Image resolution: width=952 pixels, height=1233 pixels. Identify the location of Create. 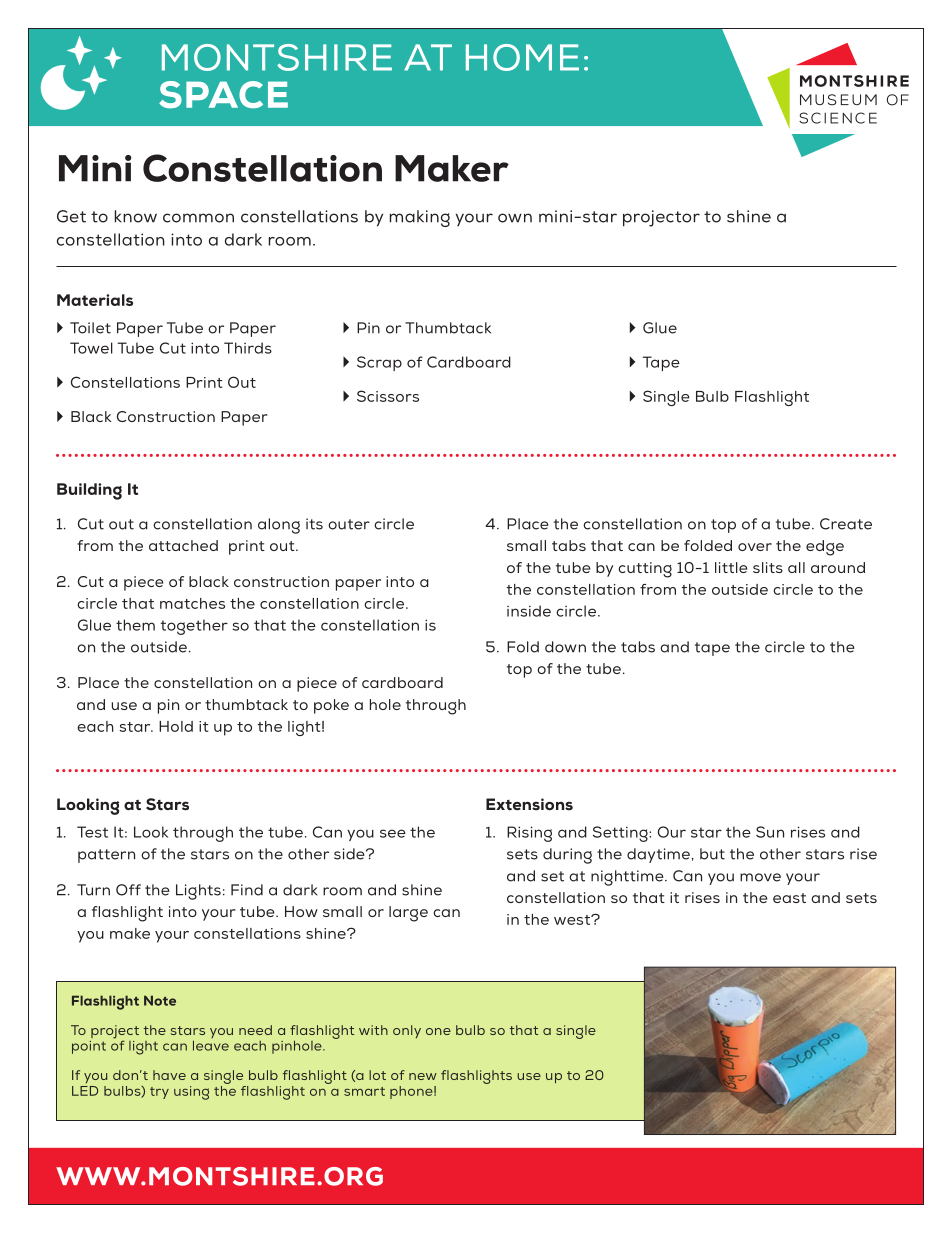
(846, 524).
